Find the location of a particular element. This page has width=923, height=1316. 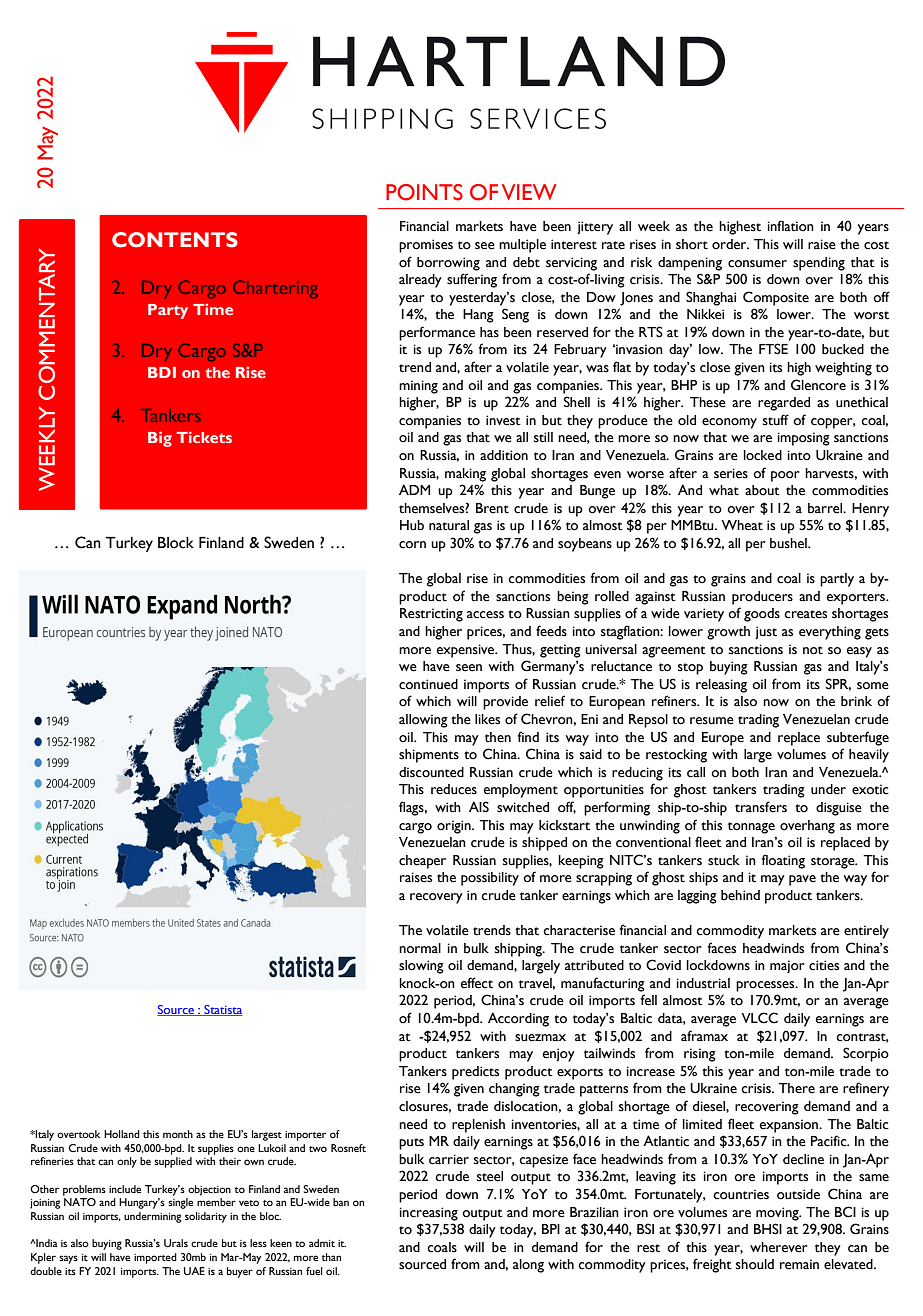

poor is located at coordinates (785, 476).
